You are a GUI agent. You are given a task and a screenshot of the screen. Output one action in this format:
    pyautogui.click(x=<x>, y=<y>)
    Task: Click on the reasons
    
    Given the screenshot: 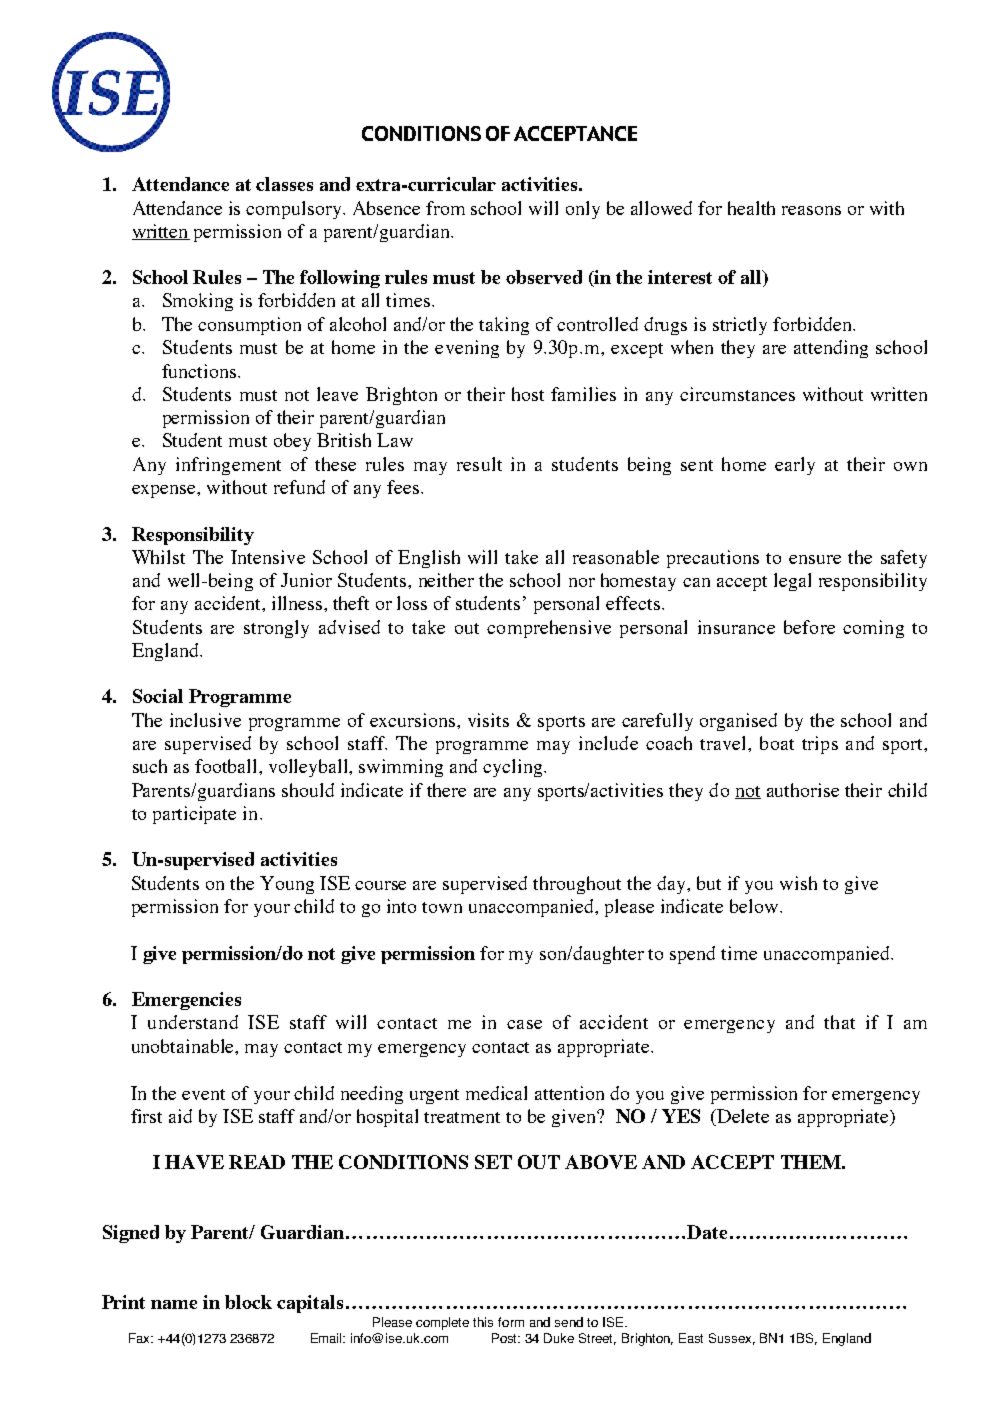 What is the action you would take?
    pyautogui.click(x=811, y=210)
